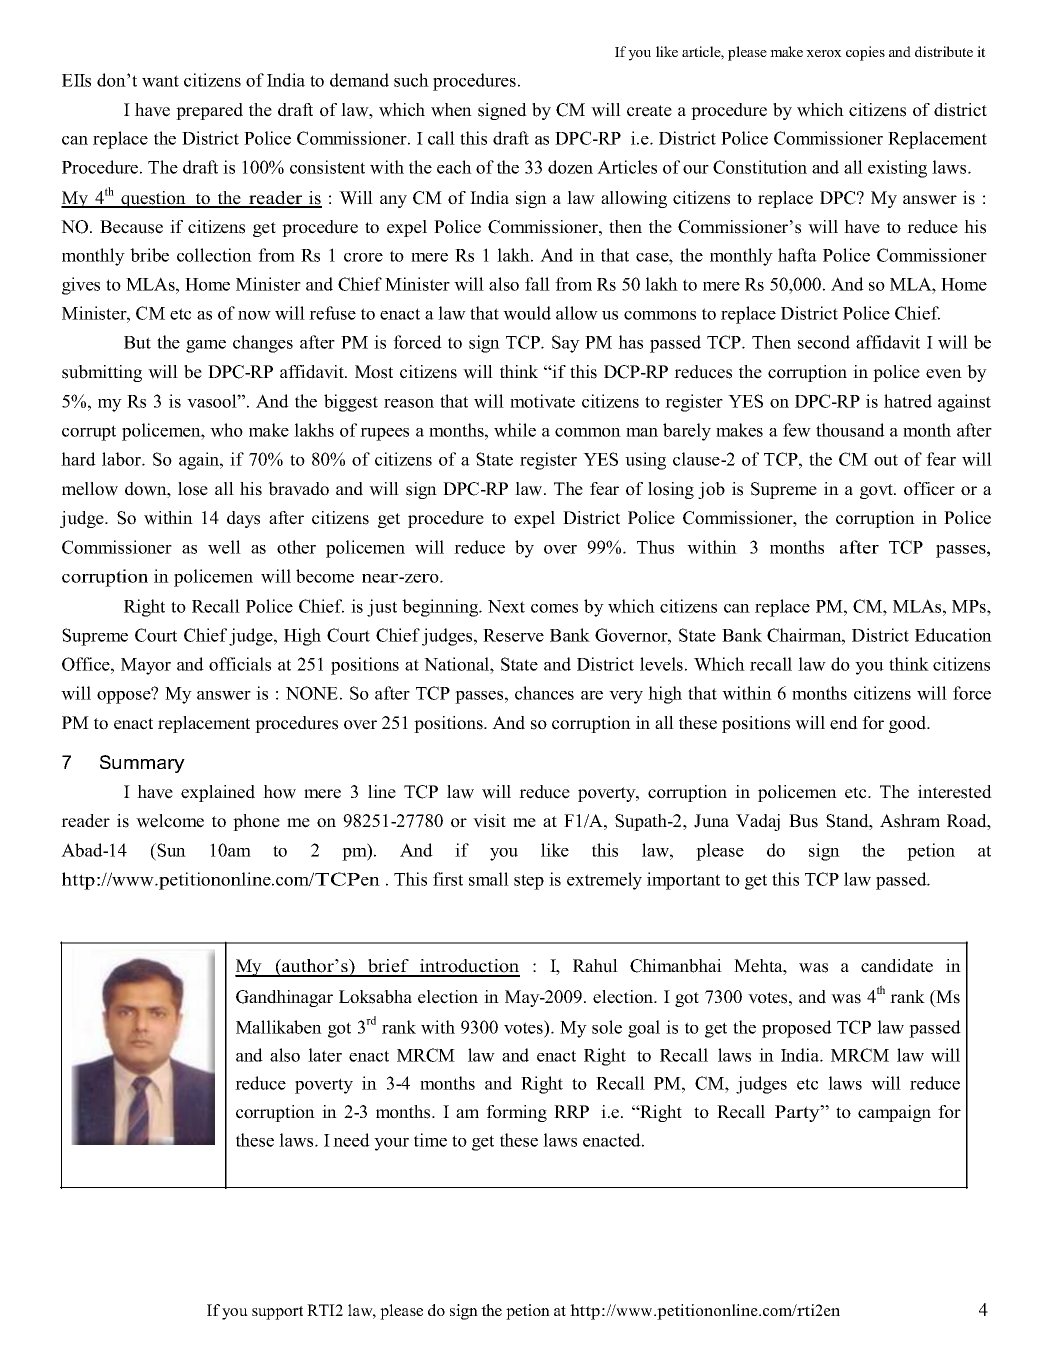 This screenshot has height=1359, width=1050. I want to click on Rahul, so click(595, 966).
